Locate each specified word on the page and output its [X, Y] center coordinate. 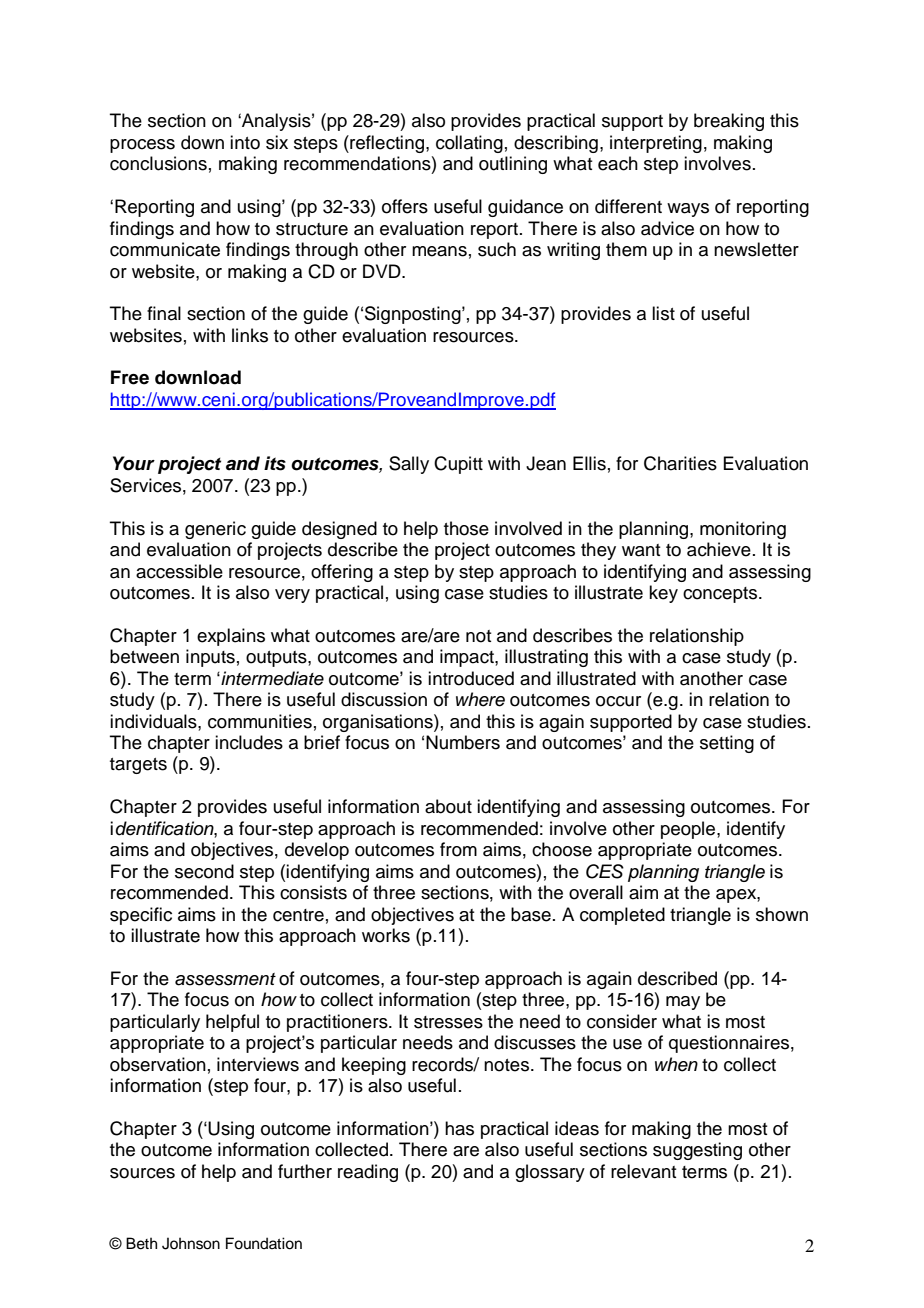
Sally [409, 465]
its [275, 463]
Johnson [191, 1243]
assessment [225, 979]
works [386, 935]
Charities [680, 463]
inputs [210, 658]
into [245, 142]
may [683, 1003]
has [459, 1128]
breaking [729, 122]
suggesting [697, 1151]
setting [727, 744]
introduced [471, 678]
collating [469, 144]
